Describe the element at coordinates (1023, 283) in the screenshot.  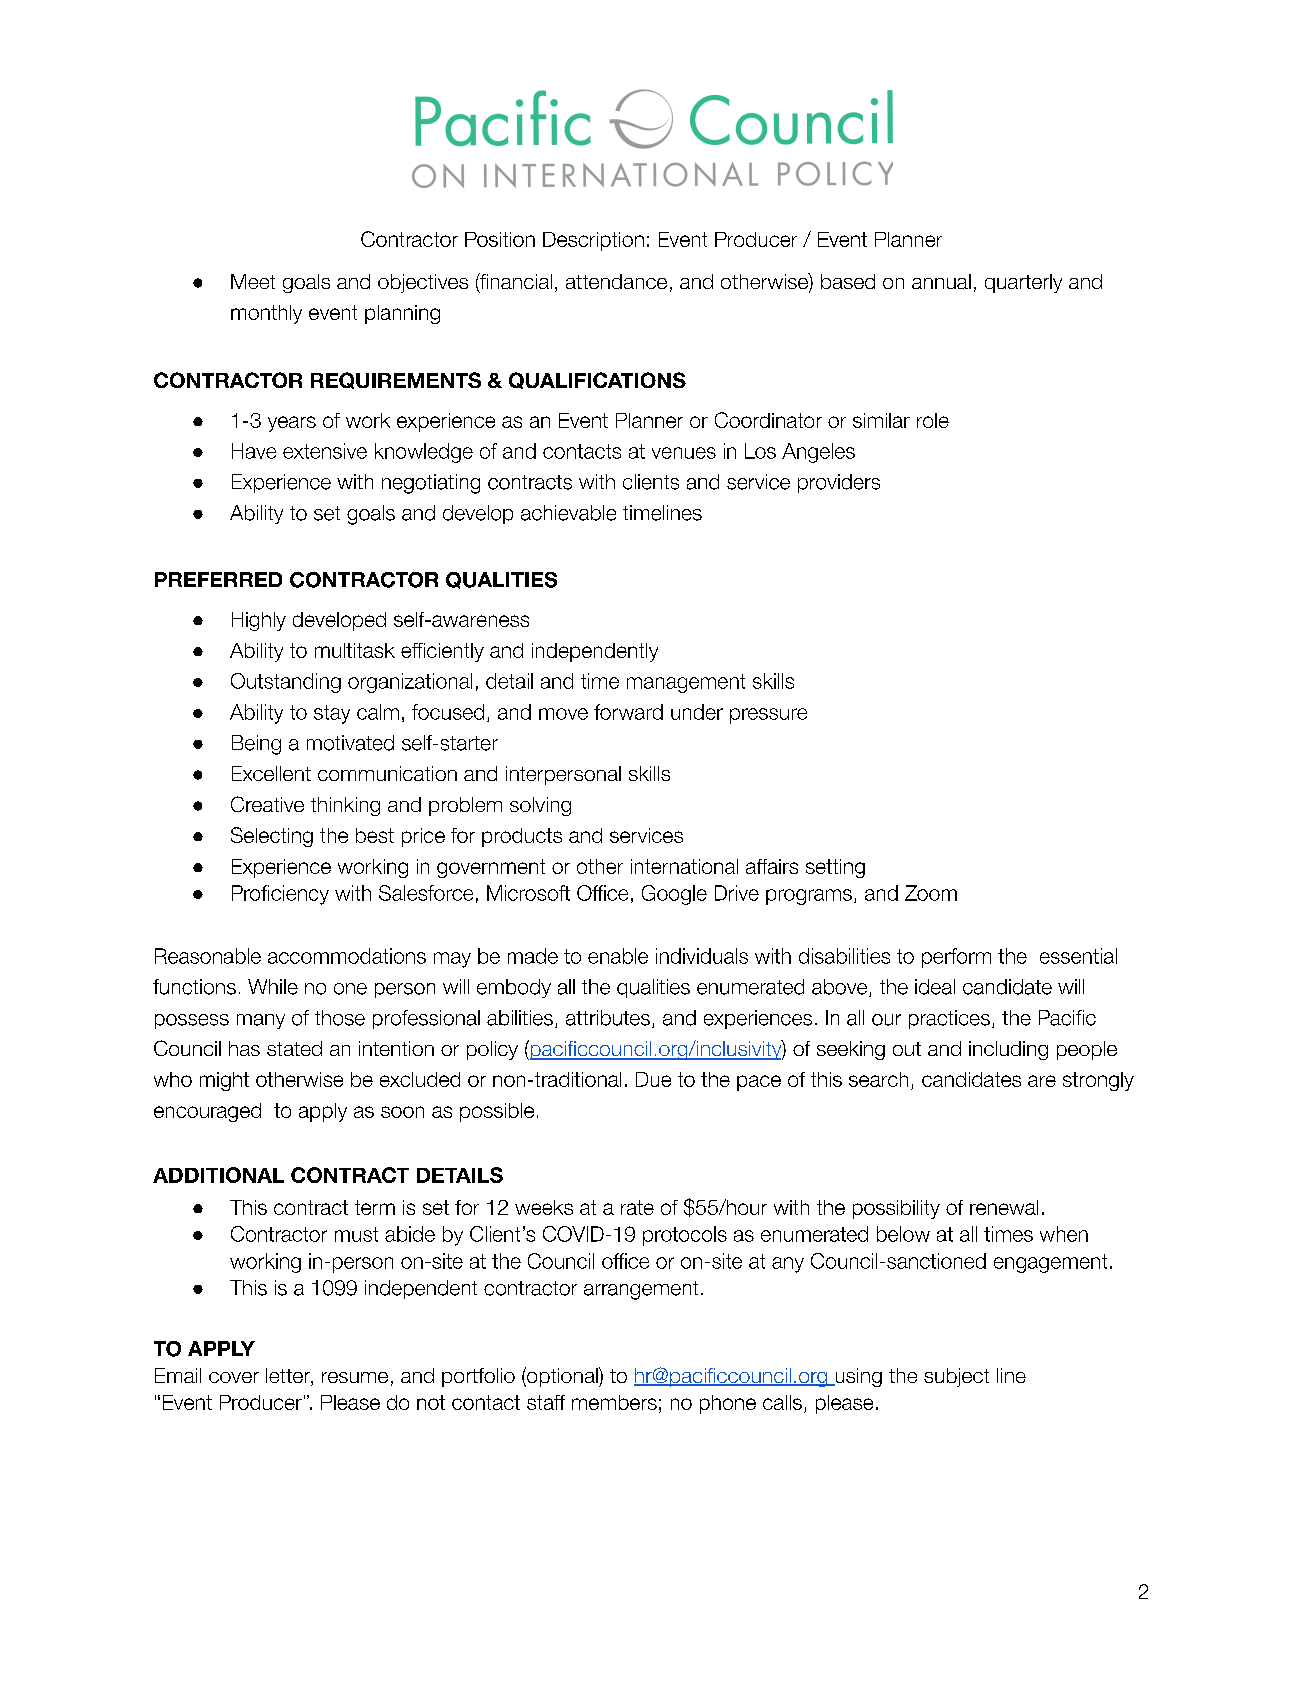
I see `quarterly` at that location.
